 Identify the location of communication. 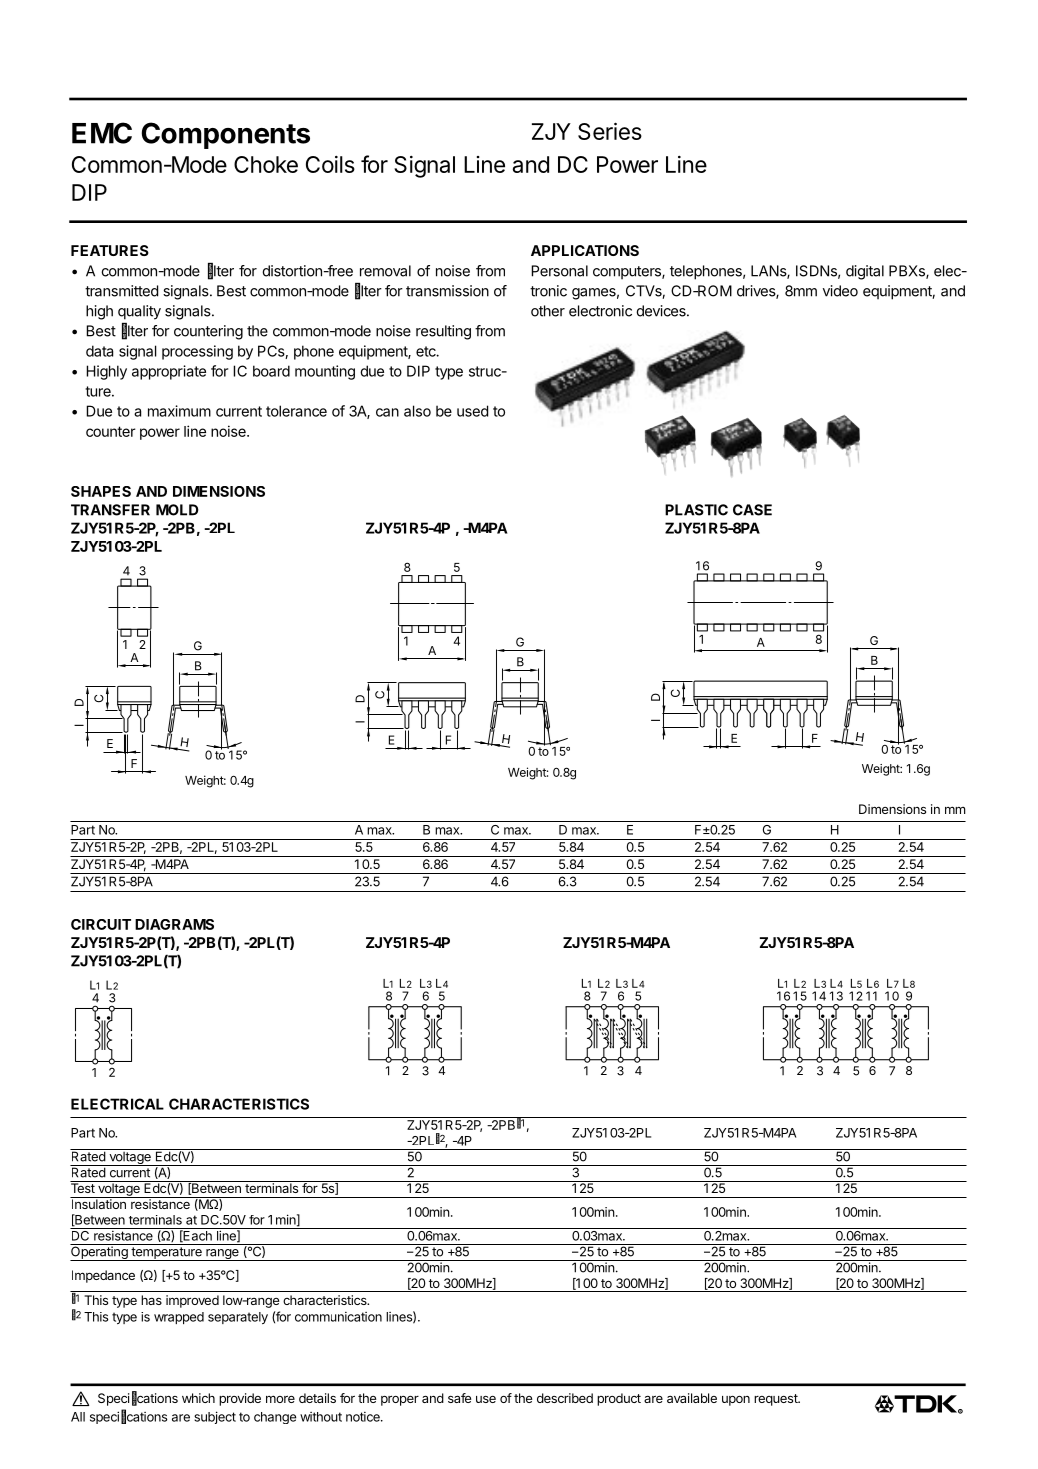
(338, 1317).
